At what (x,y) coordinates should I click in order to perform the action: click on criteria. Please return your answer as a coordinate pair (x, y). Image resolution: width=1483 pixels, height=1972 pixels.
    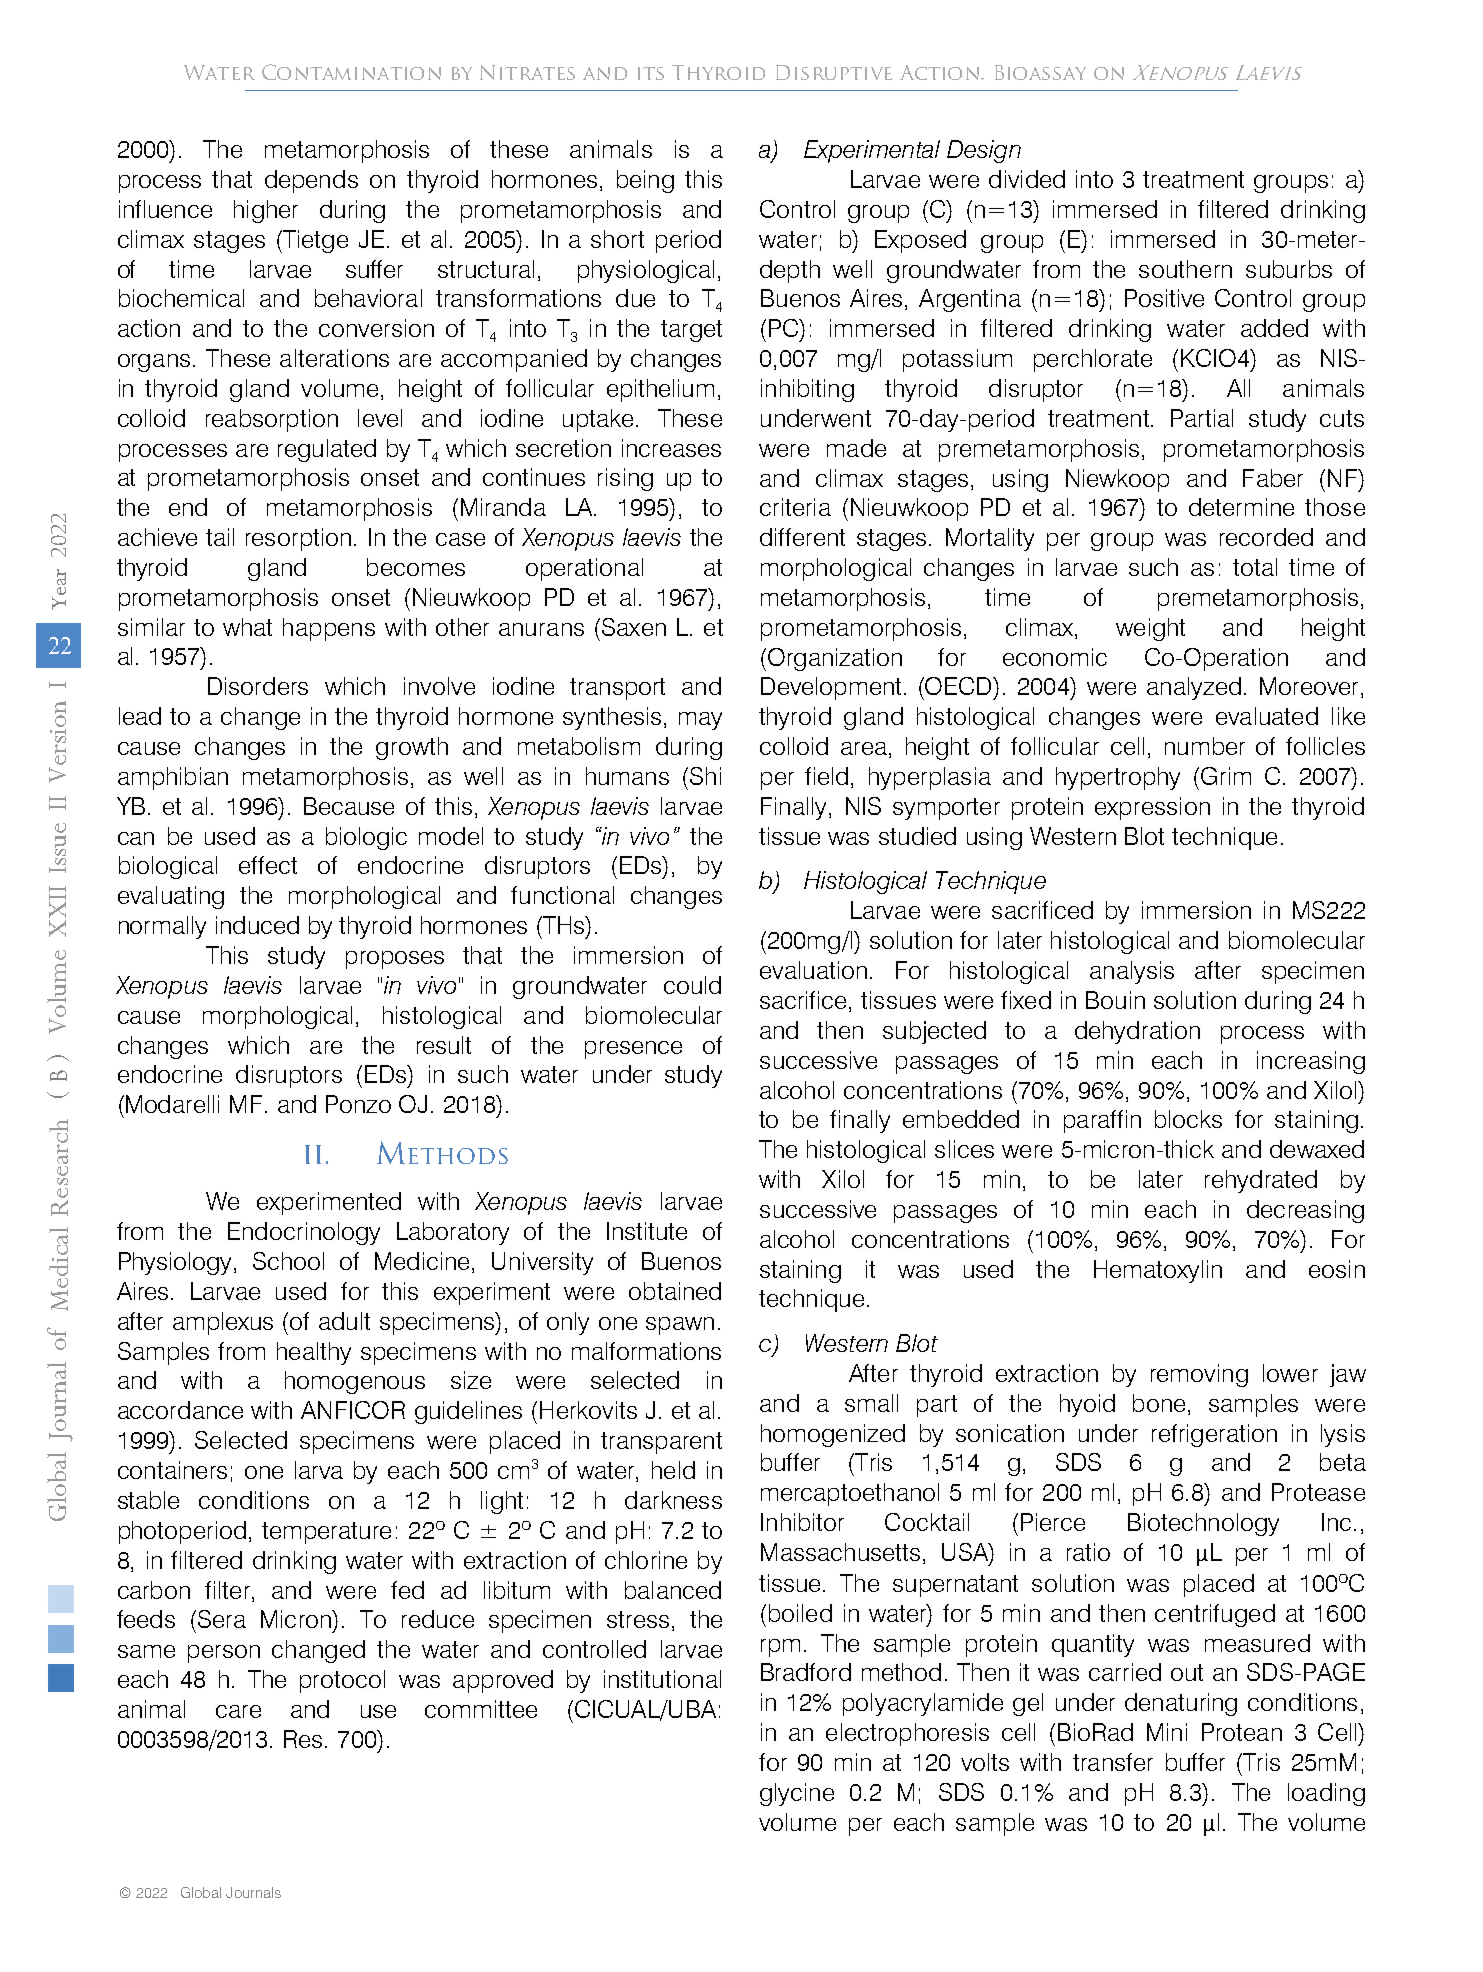
    Looking at the image, I should click on (795, 507).
